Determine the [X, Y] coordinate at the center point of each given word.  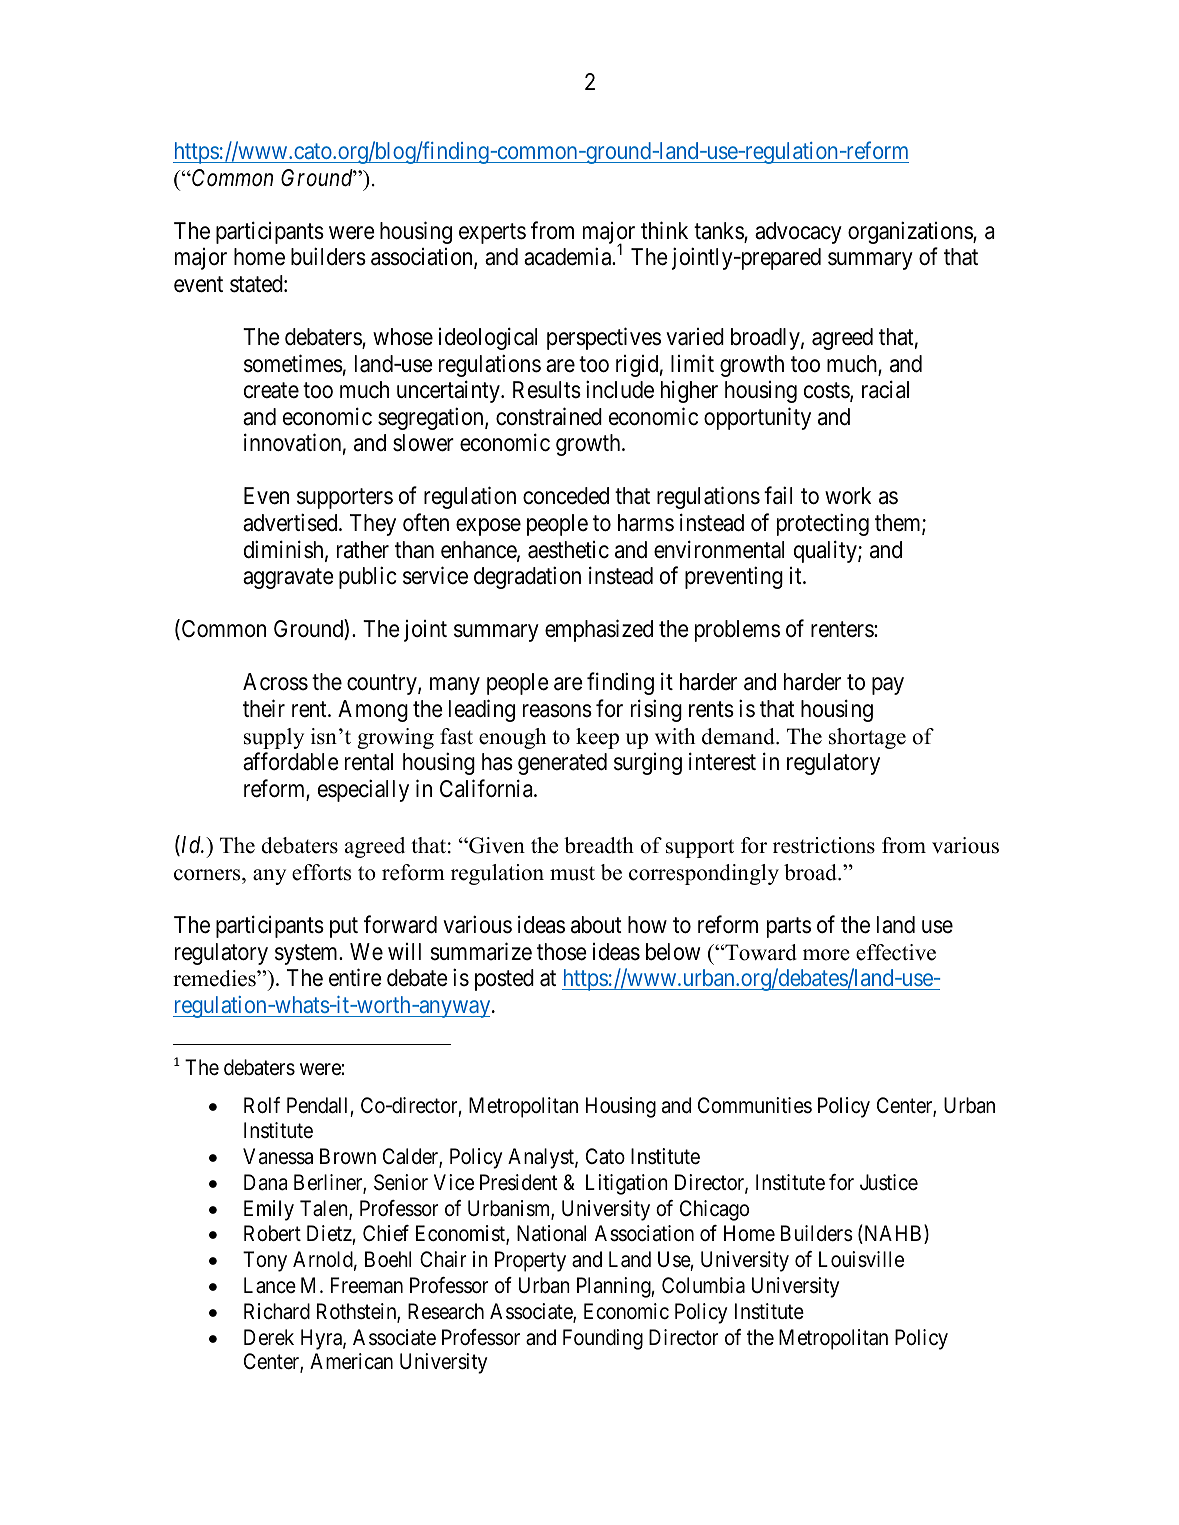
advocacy [798, 233]
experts [492, 233]
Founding [603, 1339]
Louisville [861, 1259]
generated [562, 764]
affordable [291, 761]
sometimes [293, 363]
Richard [277, 1311]
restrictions [824, 845]
